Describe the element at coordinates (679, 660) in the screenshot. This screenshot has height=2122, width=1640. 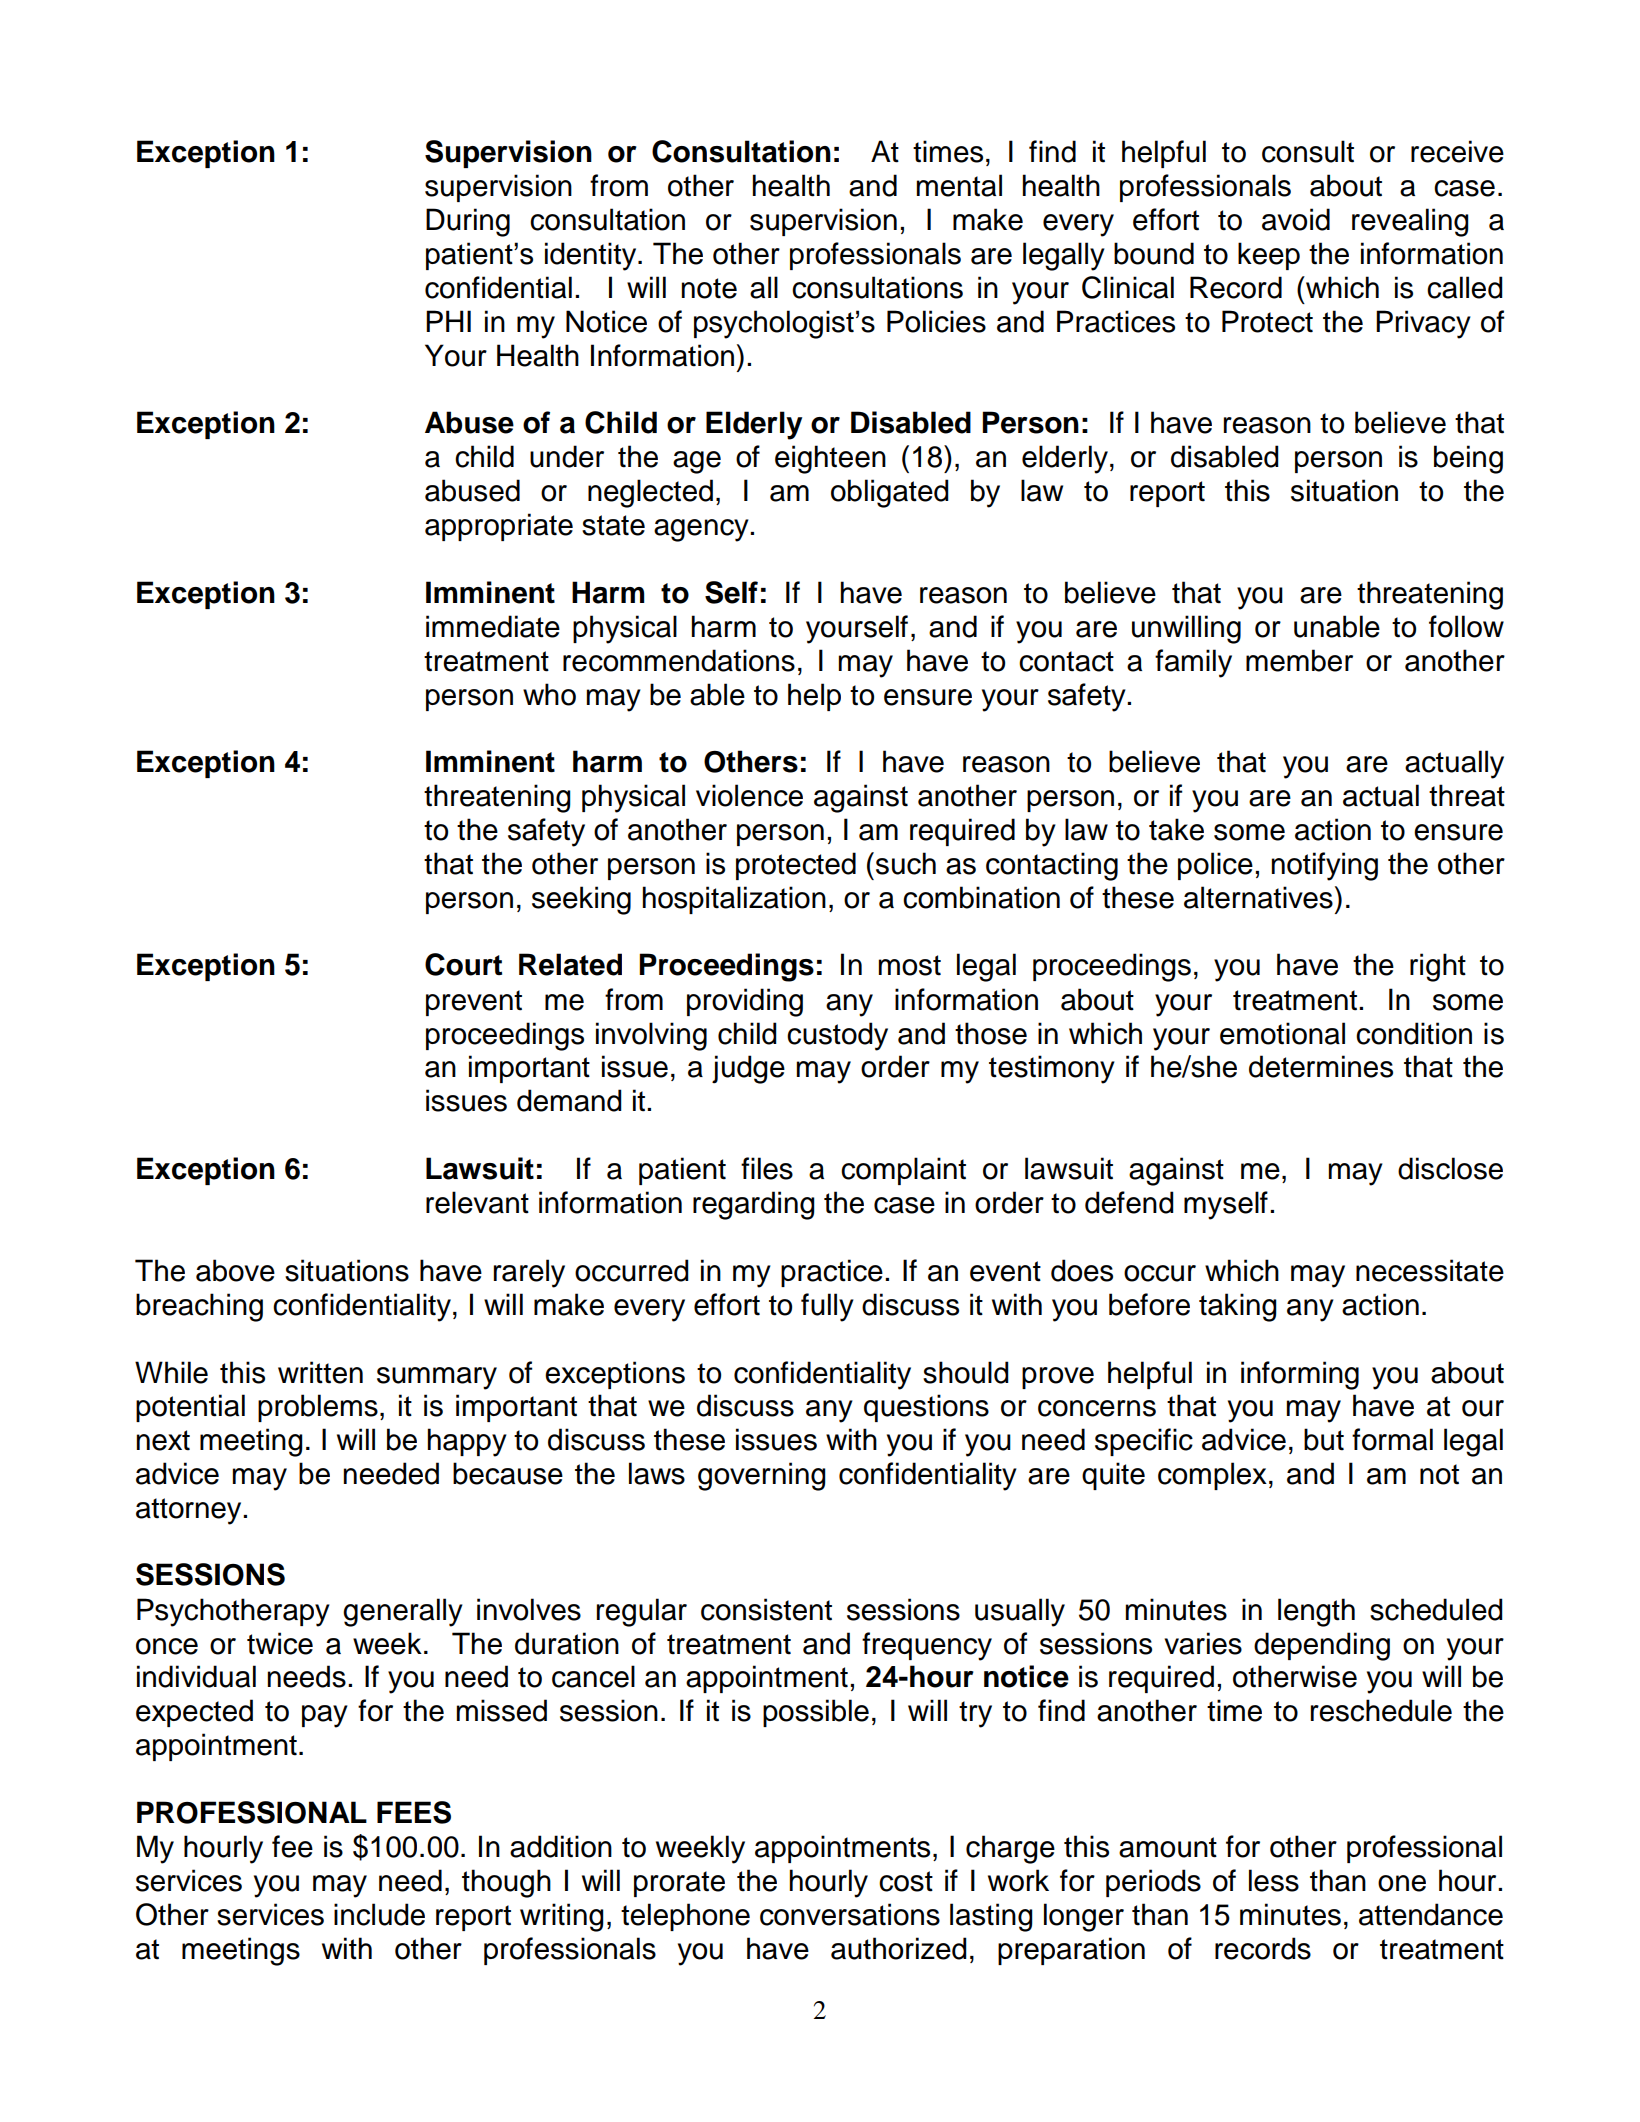
I see `recommendations` at that location.
